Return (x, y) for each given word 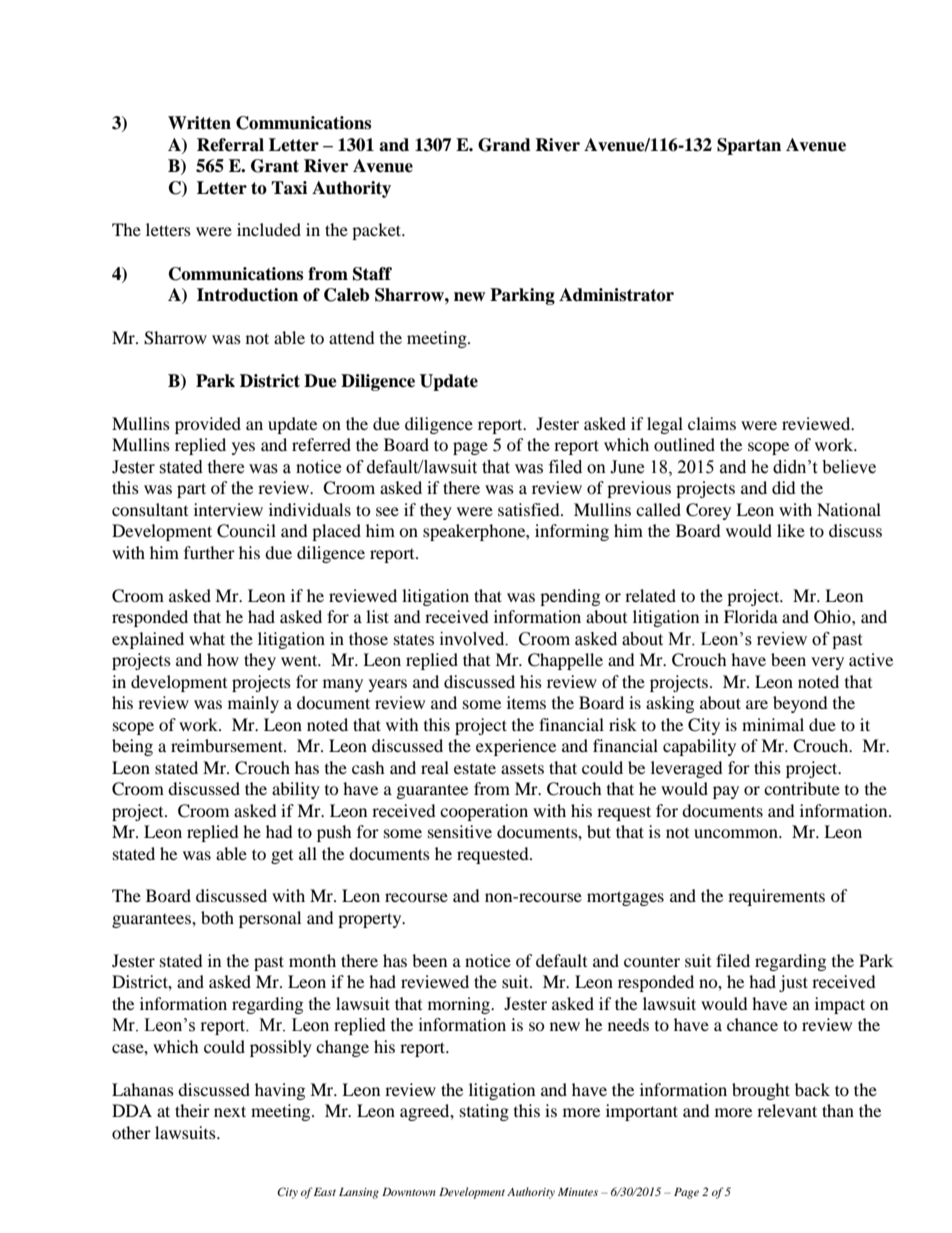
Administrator (616, 295)
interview (228, 509)
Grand (504, 145)
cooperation (484, 812)
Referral (230, 145)
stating (484, 1112)
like (791, 530)
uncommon (737, 833)
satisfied (530, 509)
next (230, 1111)
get (282, 857)
